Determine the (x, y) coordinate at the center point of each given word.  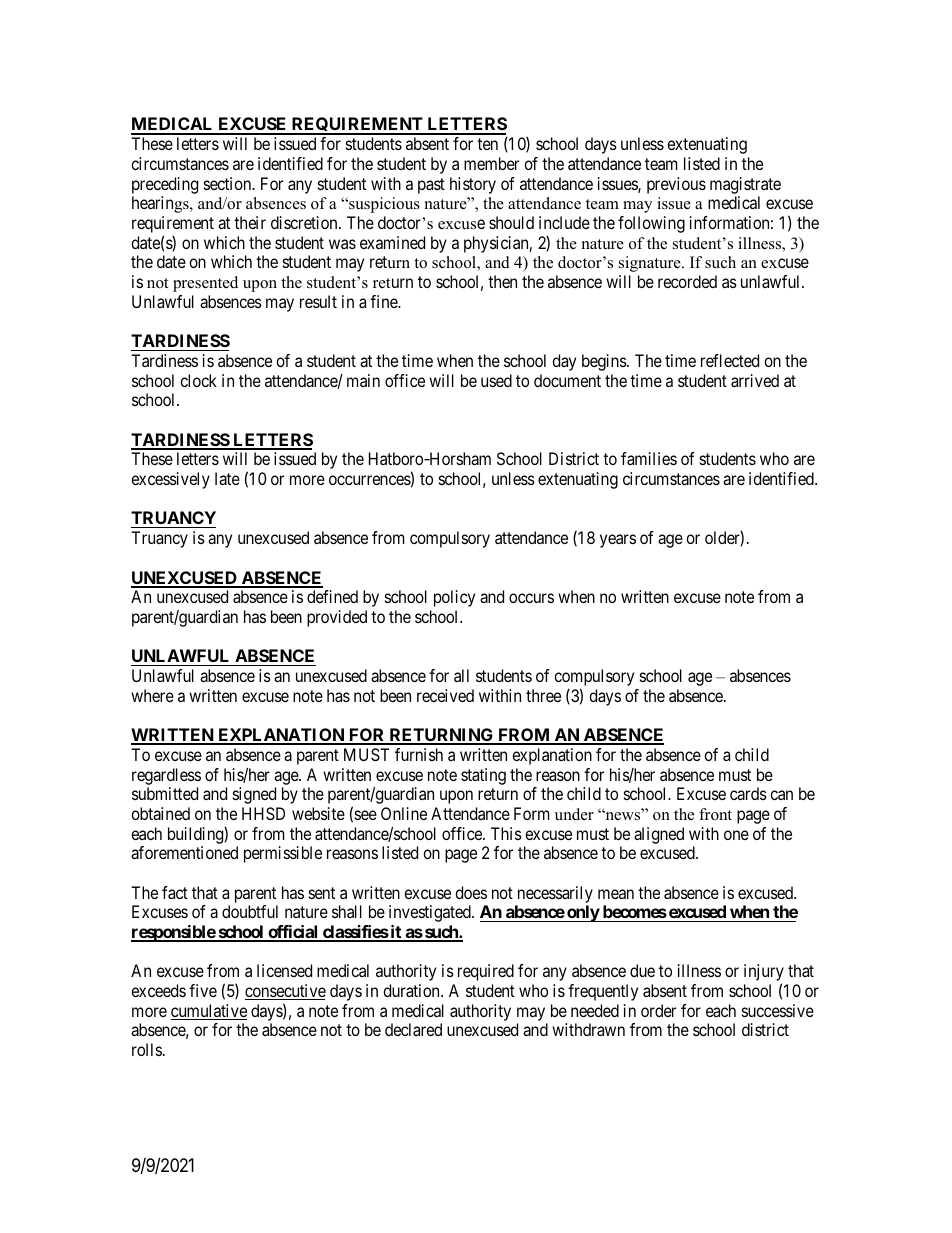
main (363, 380)
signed (254, 795)
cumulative (209, 1012)
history (473, 185)
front (715, 814)
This (506, 833)
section (229, 183)
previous (676, 185)
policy (454, 598)
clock (198, 380)
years (618, 541)
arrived (755, 380)
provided (337, 618)
